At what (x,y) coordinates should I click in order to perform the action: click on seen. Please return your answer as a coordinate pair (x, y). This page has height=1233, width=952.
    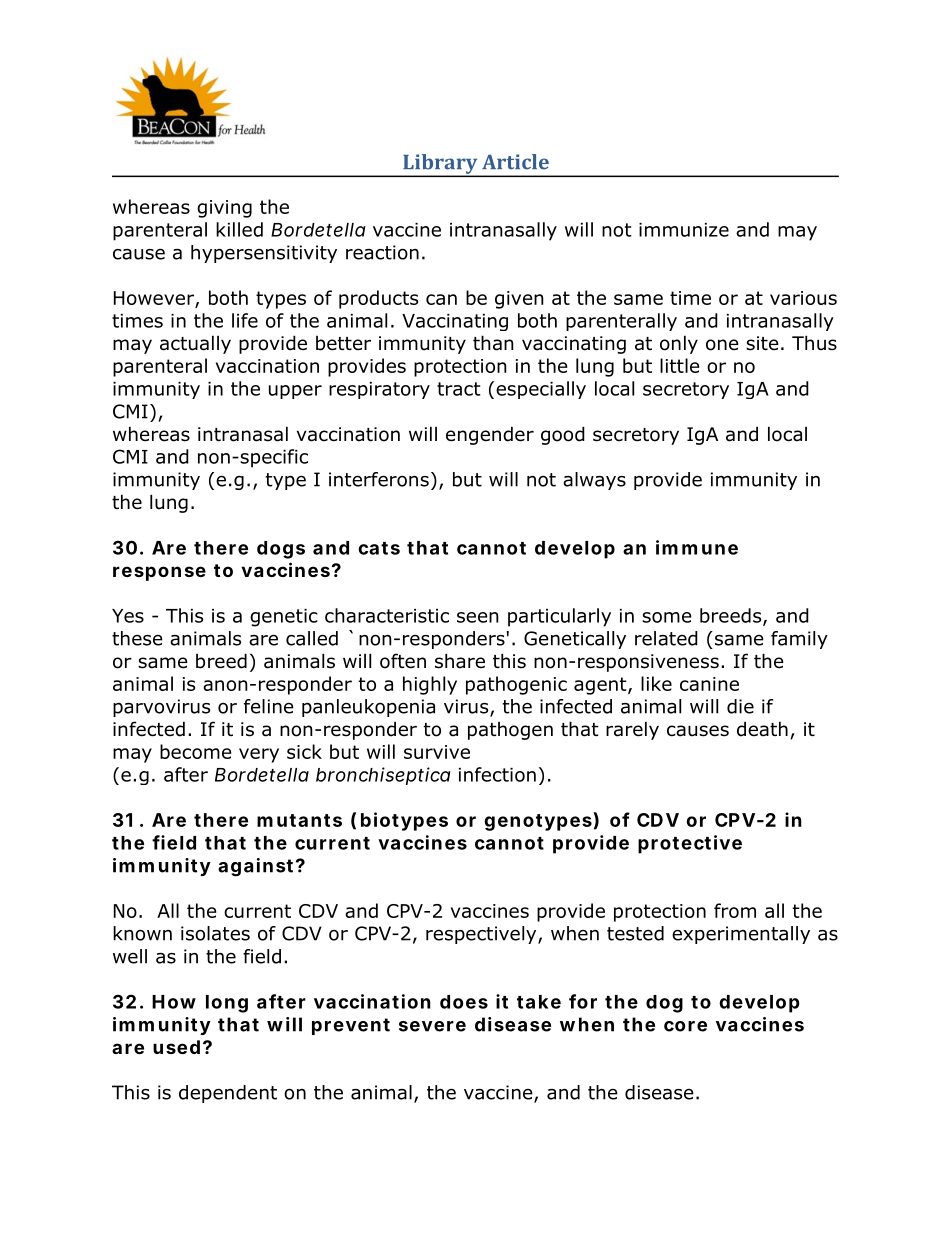
    Looking at the image, I should click on (478, 617).
